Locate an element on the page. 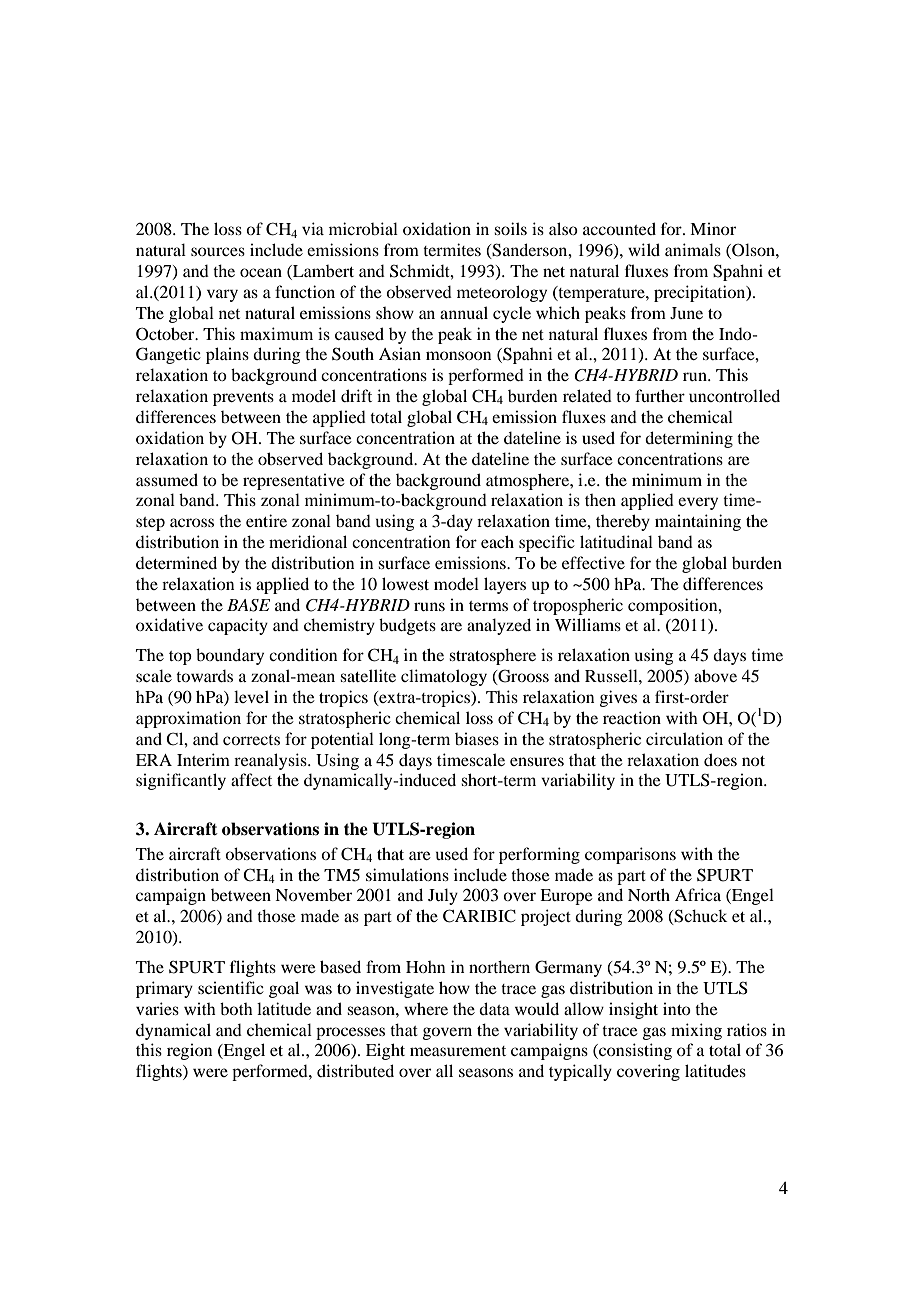  simulations is located at coordinates (407, 874).
